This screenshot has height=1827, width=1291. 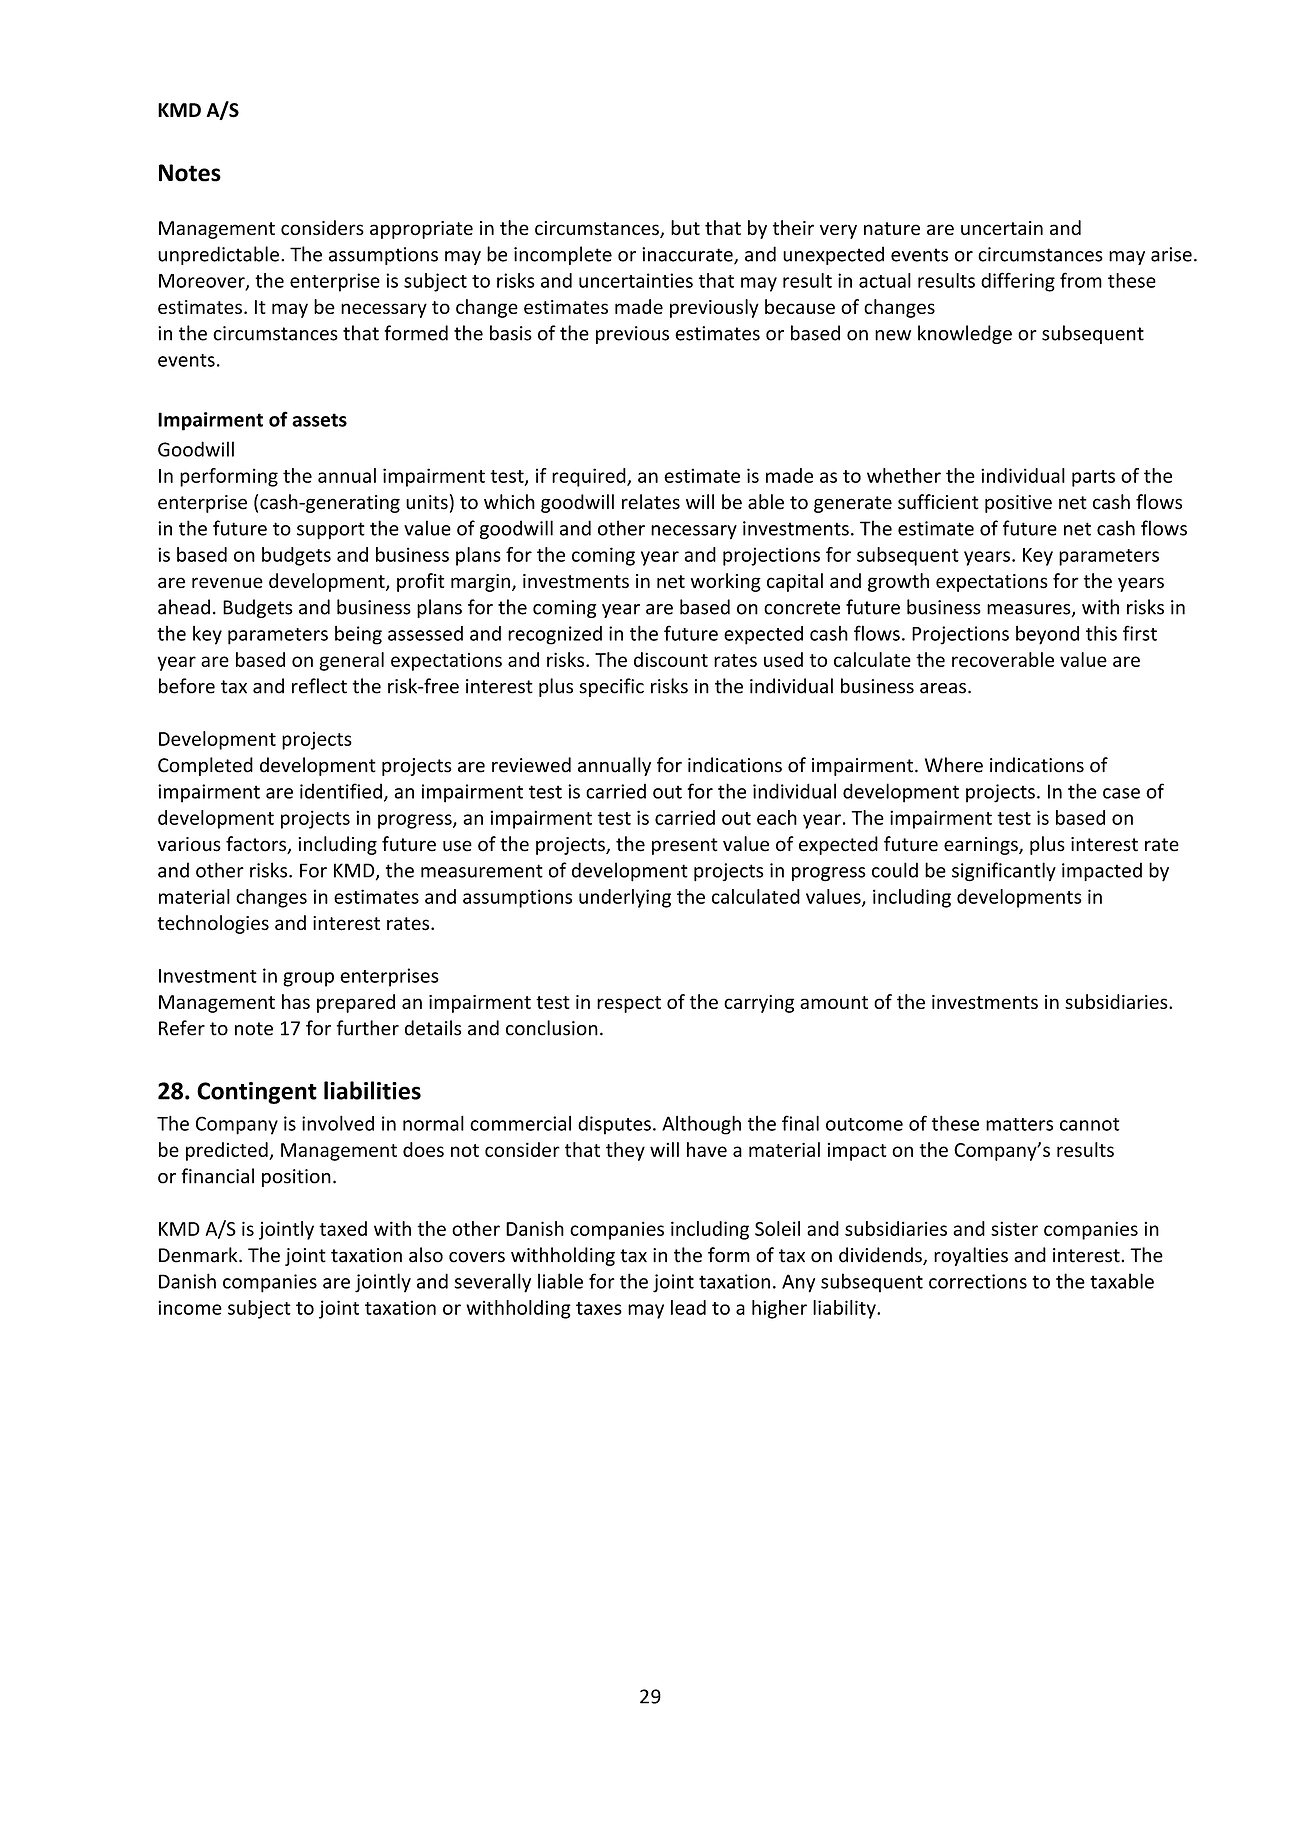 I want to click on case, so click(x=1121, y=793).
